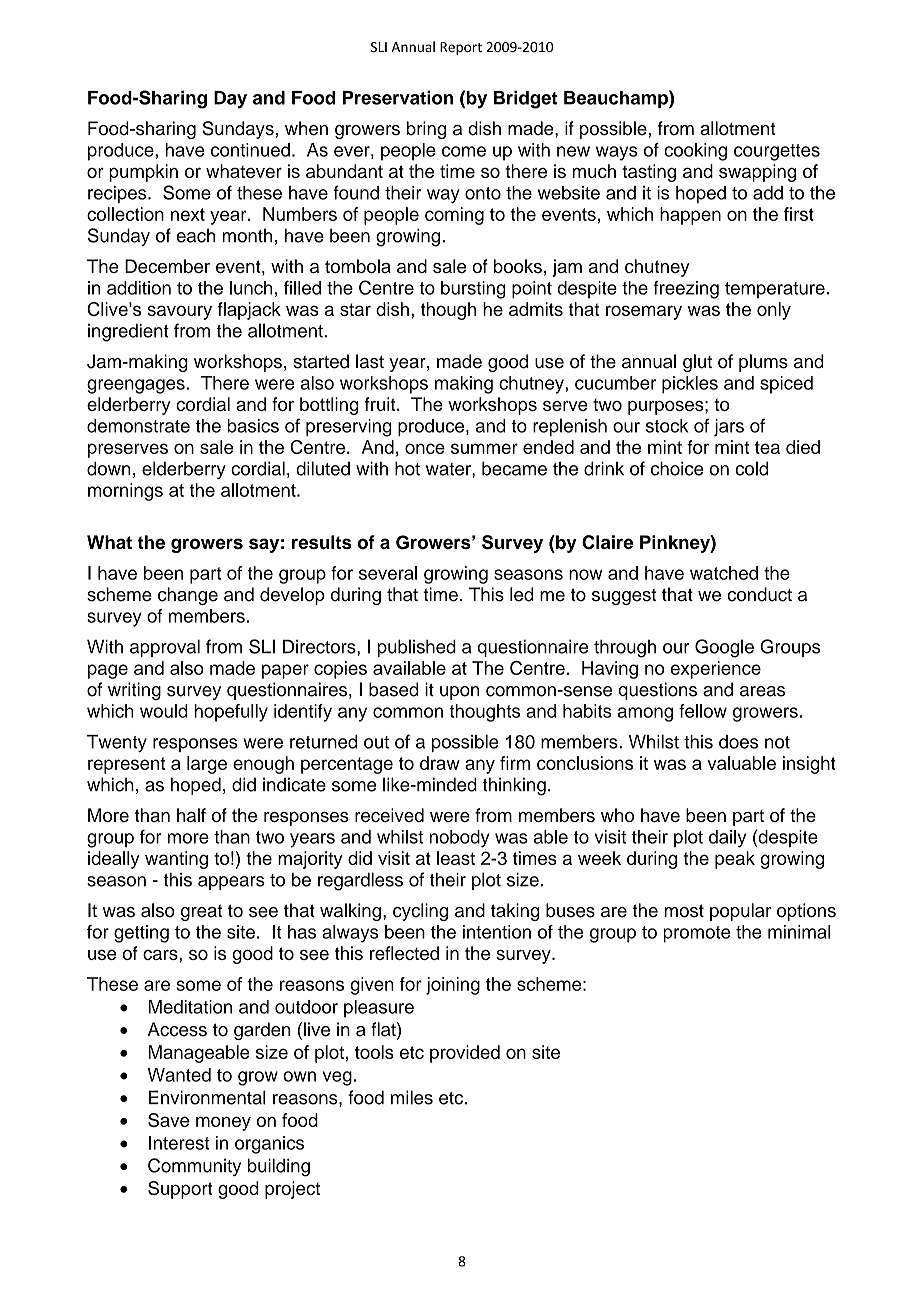 This screenshot has height=1308, width=924. I want to click on change, so click(188, 596).
